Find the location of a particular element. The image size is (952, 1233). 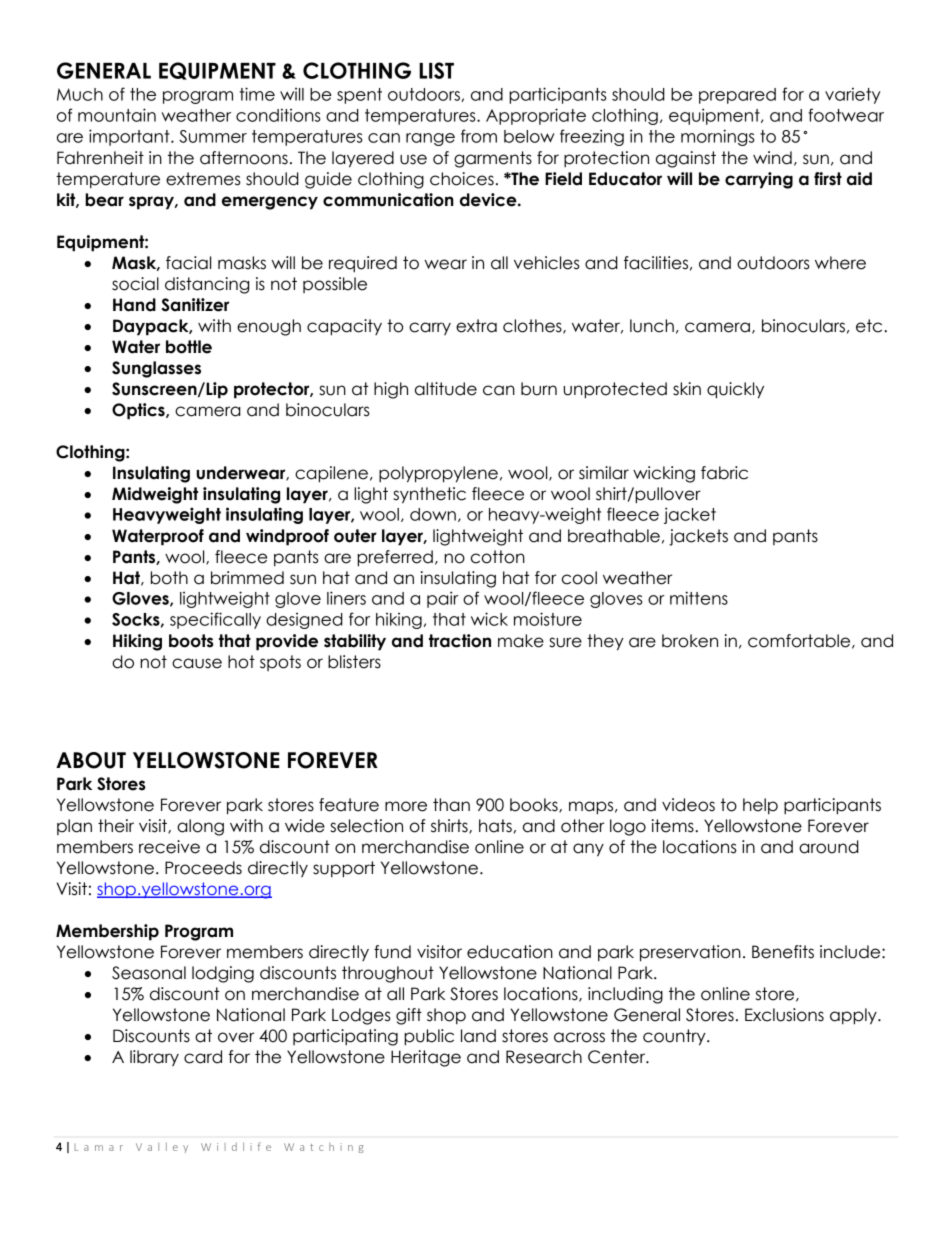

both is located at coordinates (169, 578).
